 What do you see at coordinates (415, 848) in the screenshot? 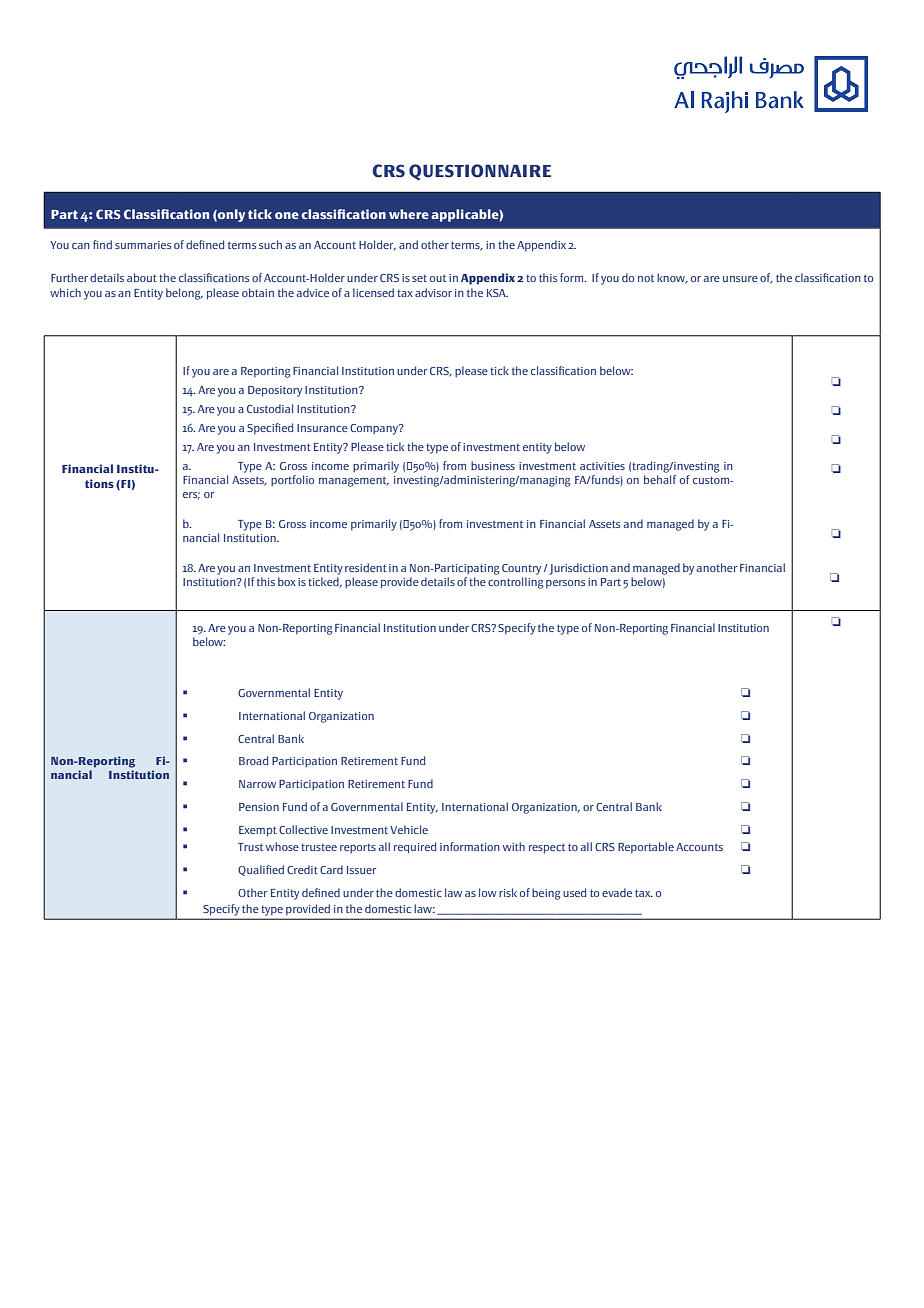
I see `required` at bounding box center [415, 848].
